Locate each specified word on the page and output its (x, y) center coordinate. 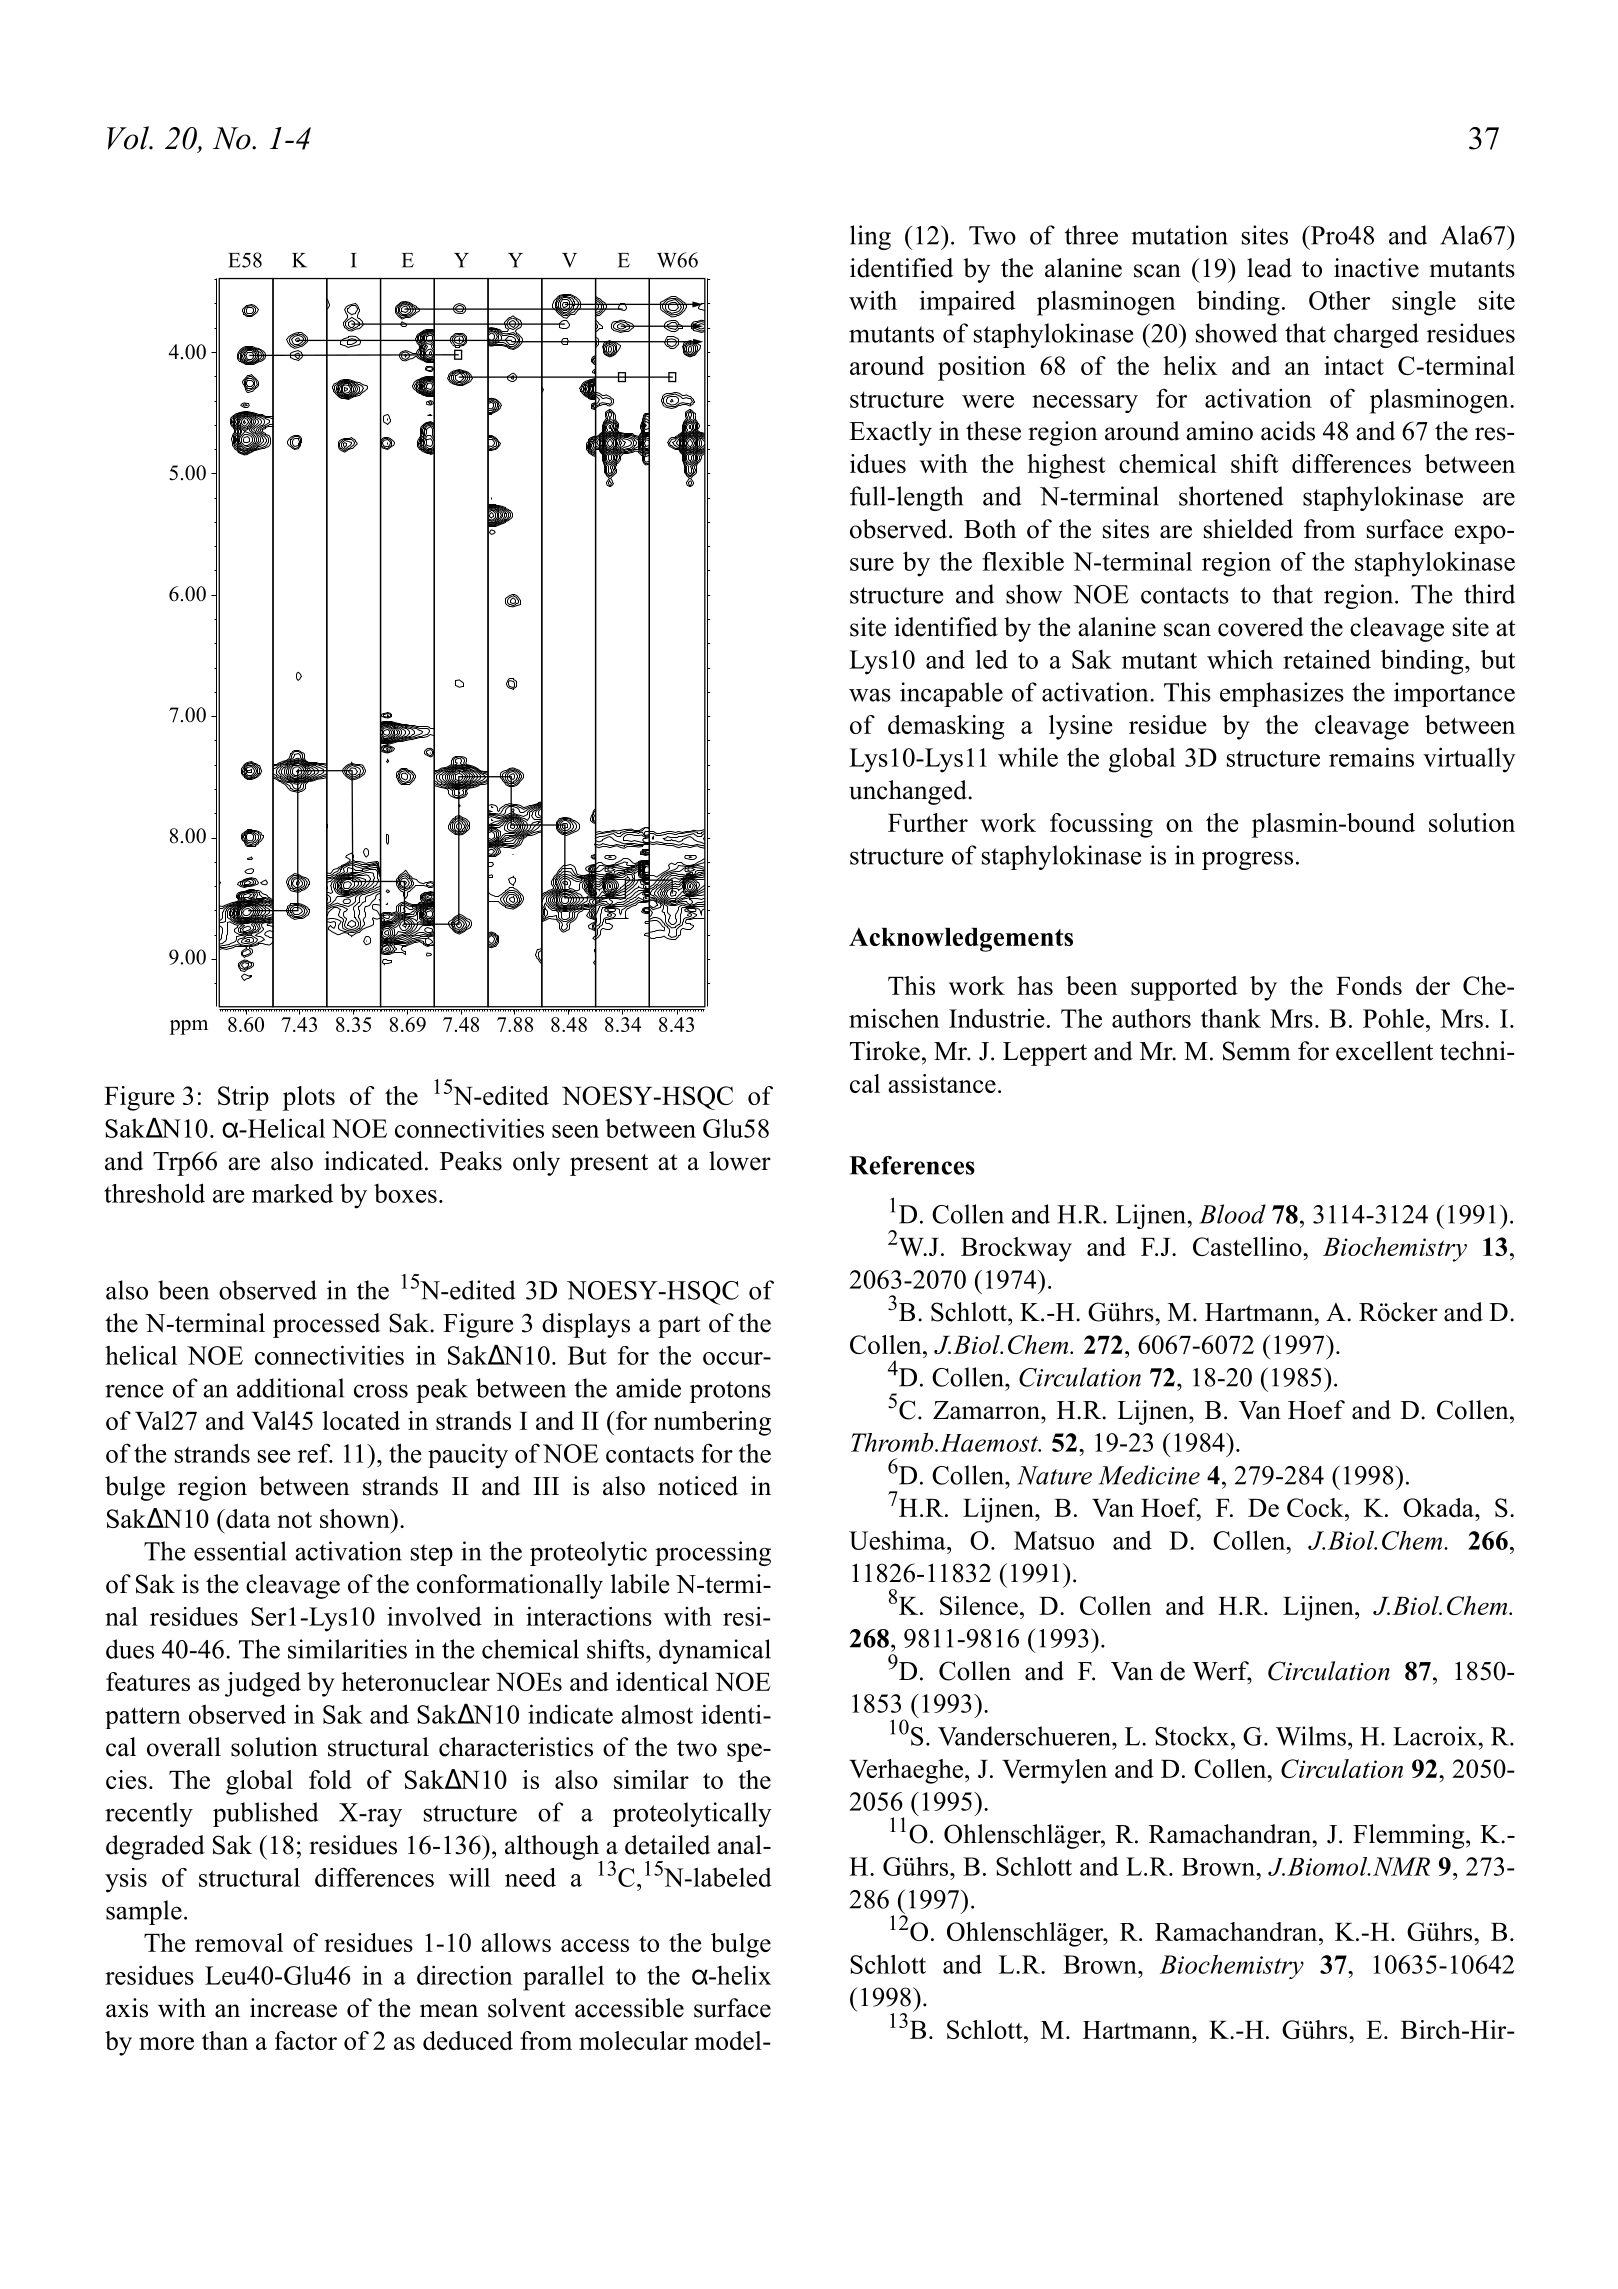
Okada (1439, 1507)
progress (1247, 860)
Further (928, 822)
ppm (189, 1027)
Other (1339, 300)
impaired (967, 303)
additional (290, 1388)
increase (293, 2008)
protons (730, 1392)
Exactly (890, 433)
